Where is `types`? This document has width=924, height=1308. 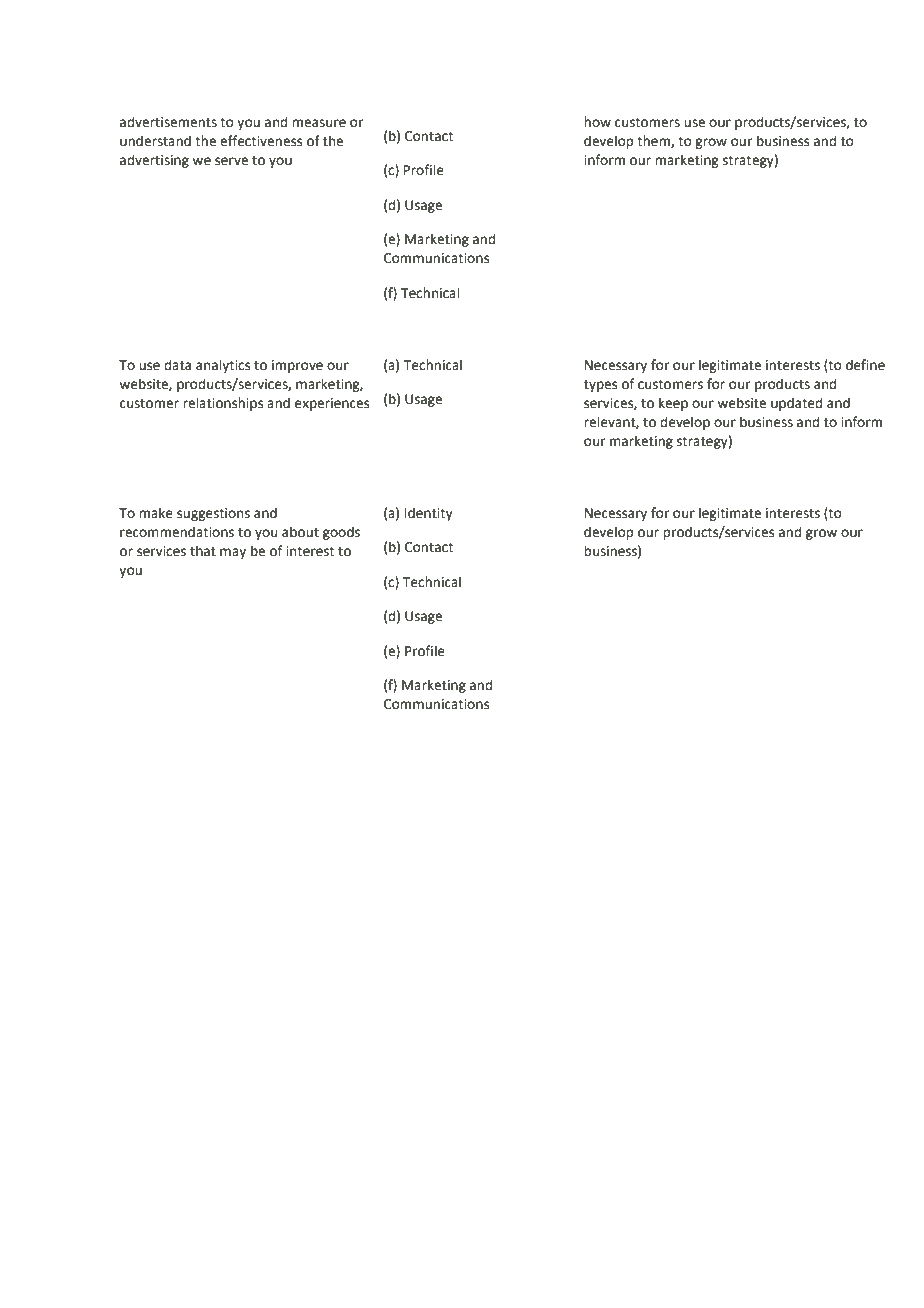 types is located at coordinates (600, 386).
